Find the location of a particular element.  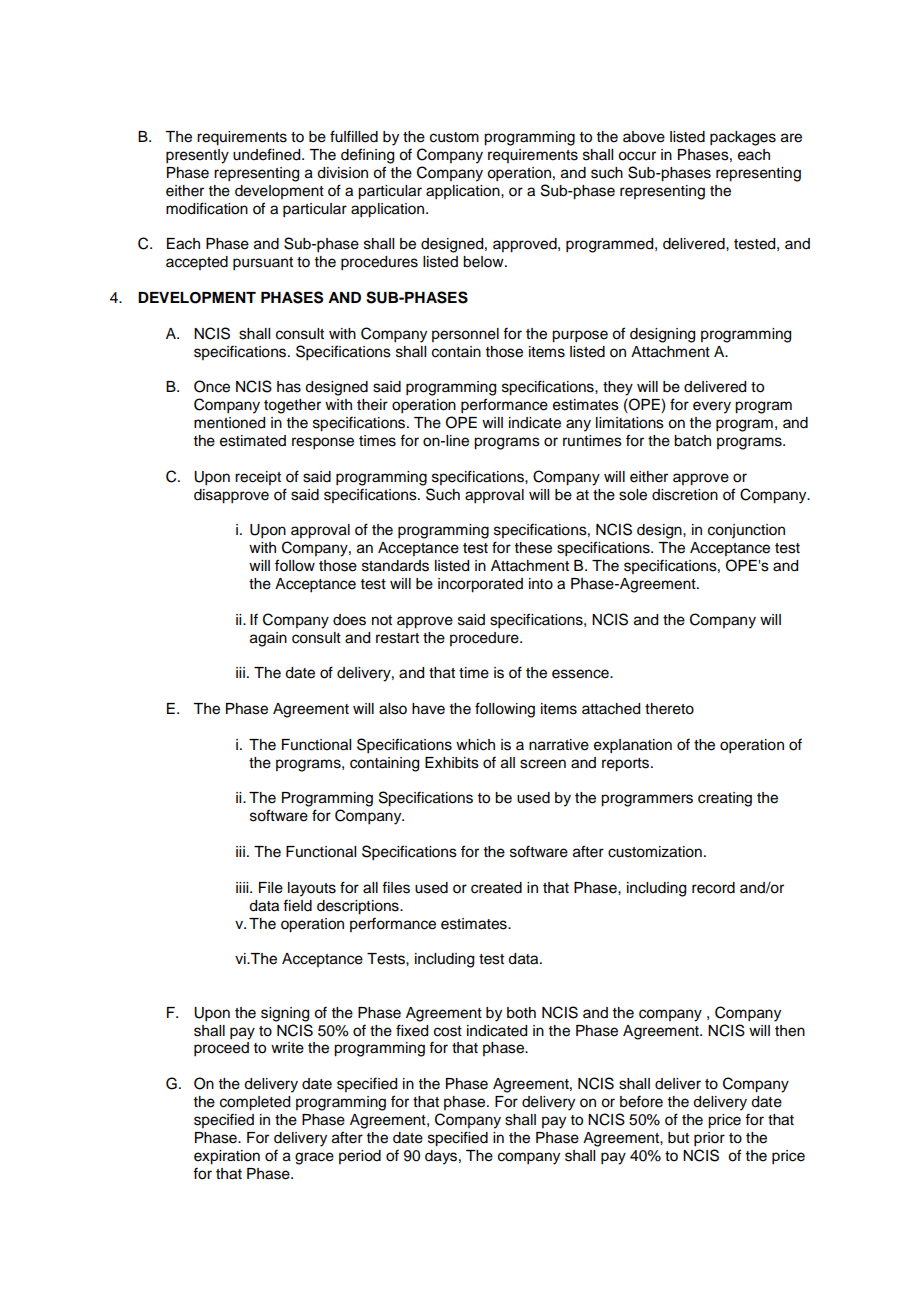

below is located at coordinates (484, 262).
